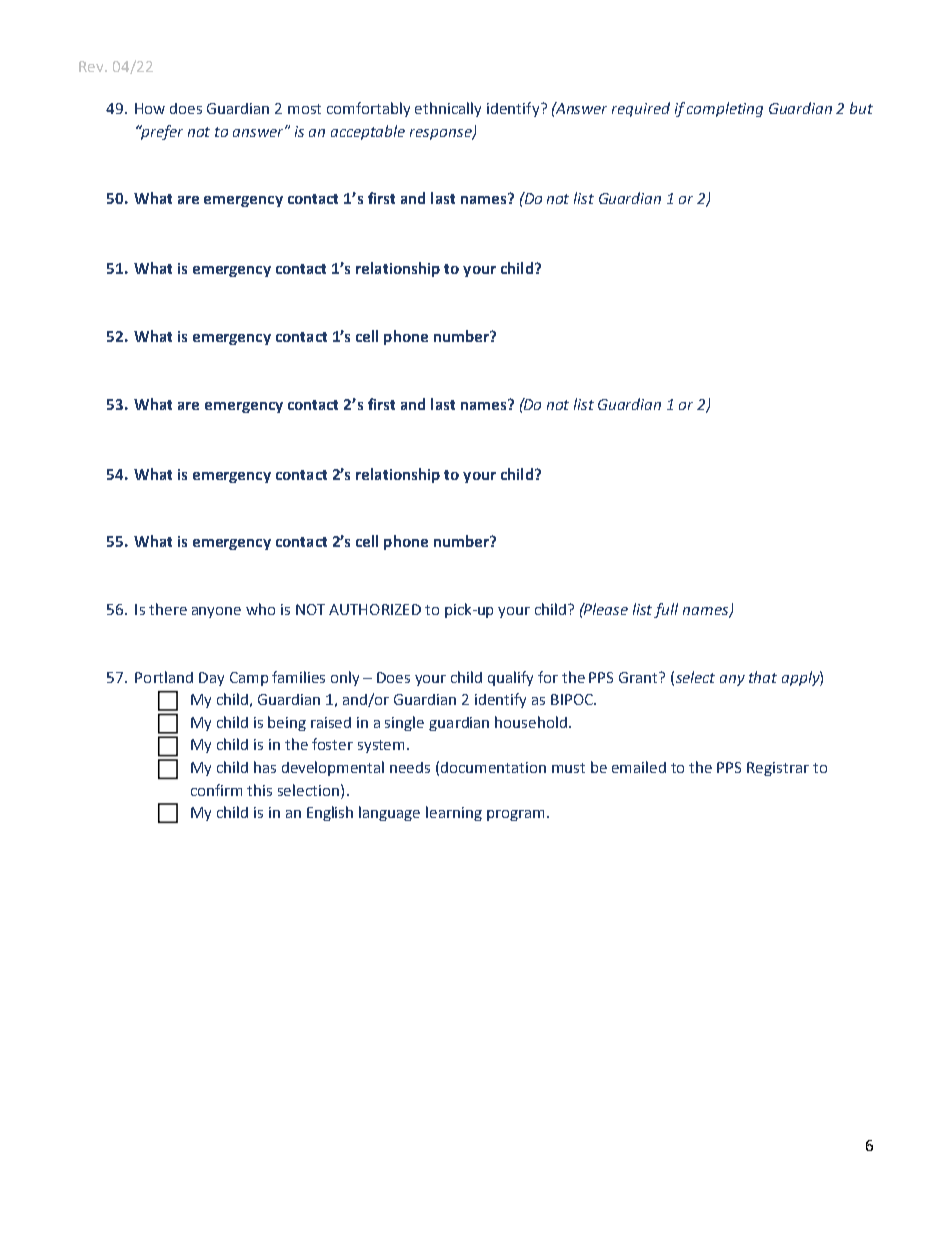  Describe the element at coordinates (666, 610) in the screenshot. I see `full` at that location.
